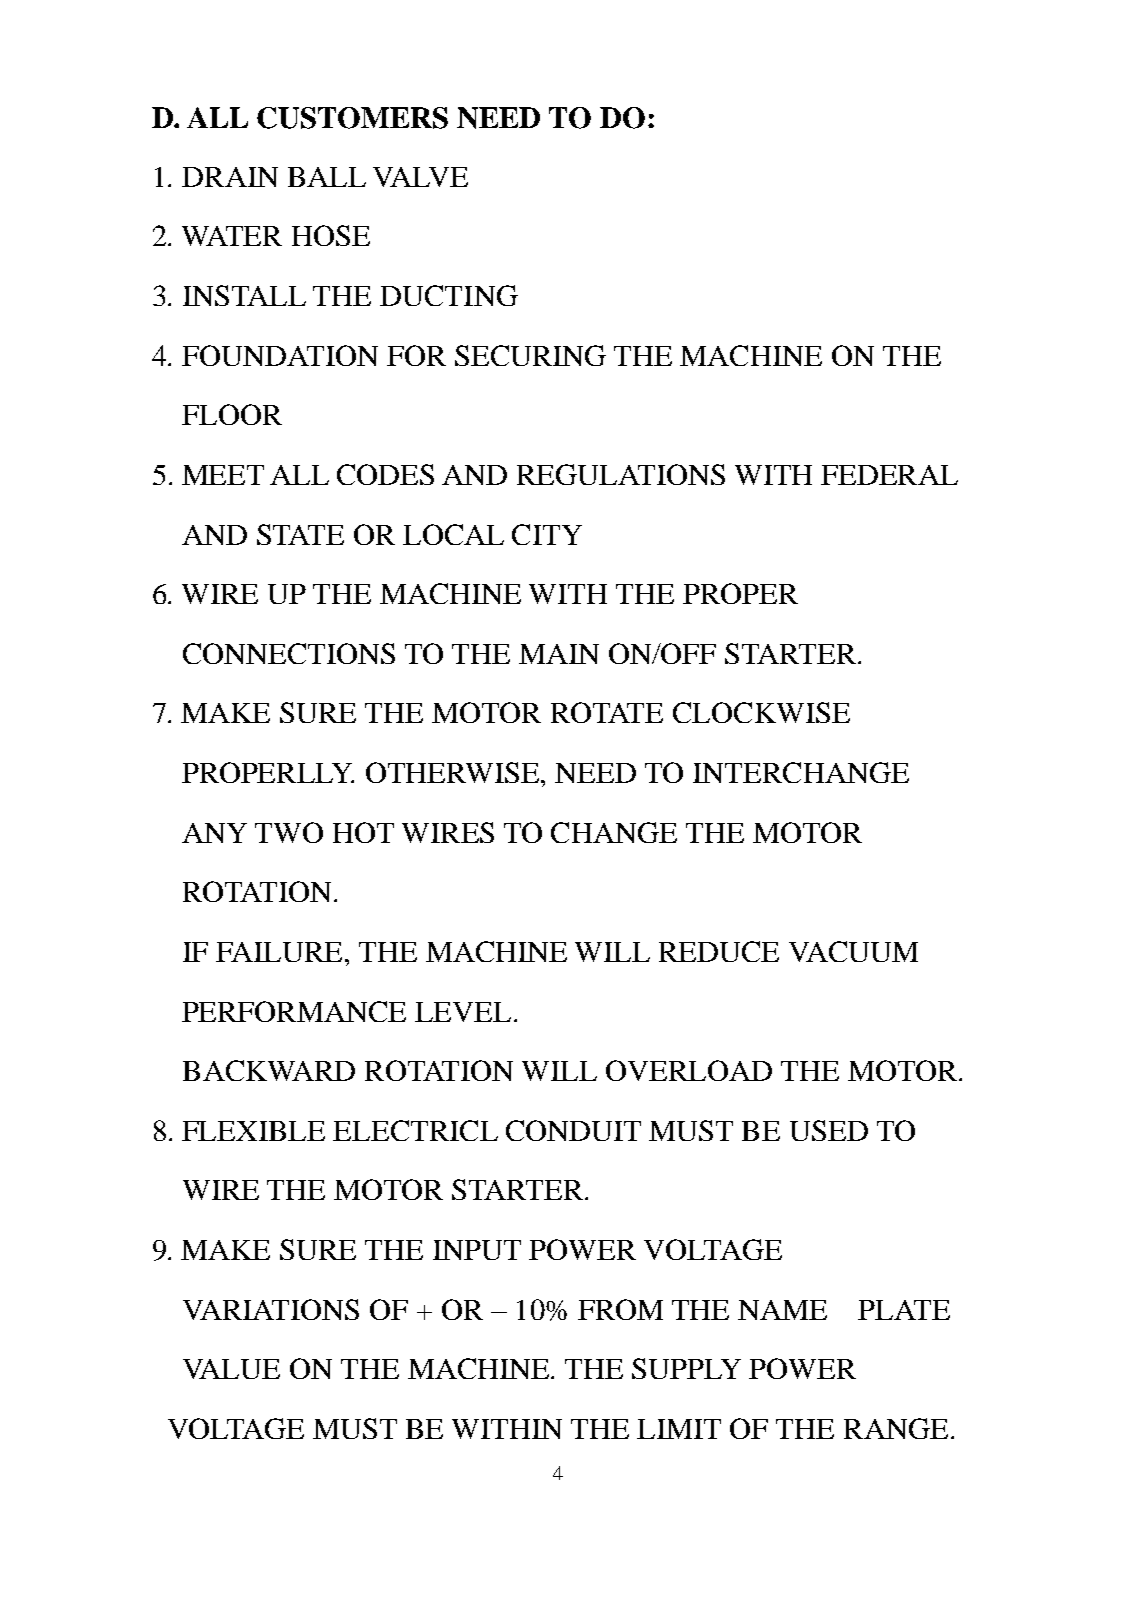 The height and width of the screenshot is (1609, 1138). What do you see at coordinates (327, 177) in the screenshot?
I see `BALL` at bounding box center [327, 177].
